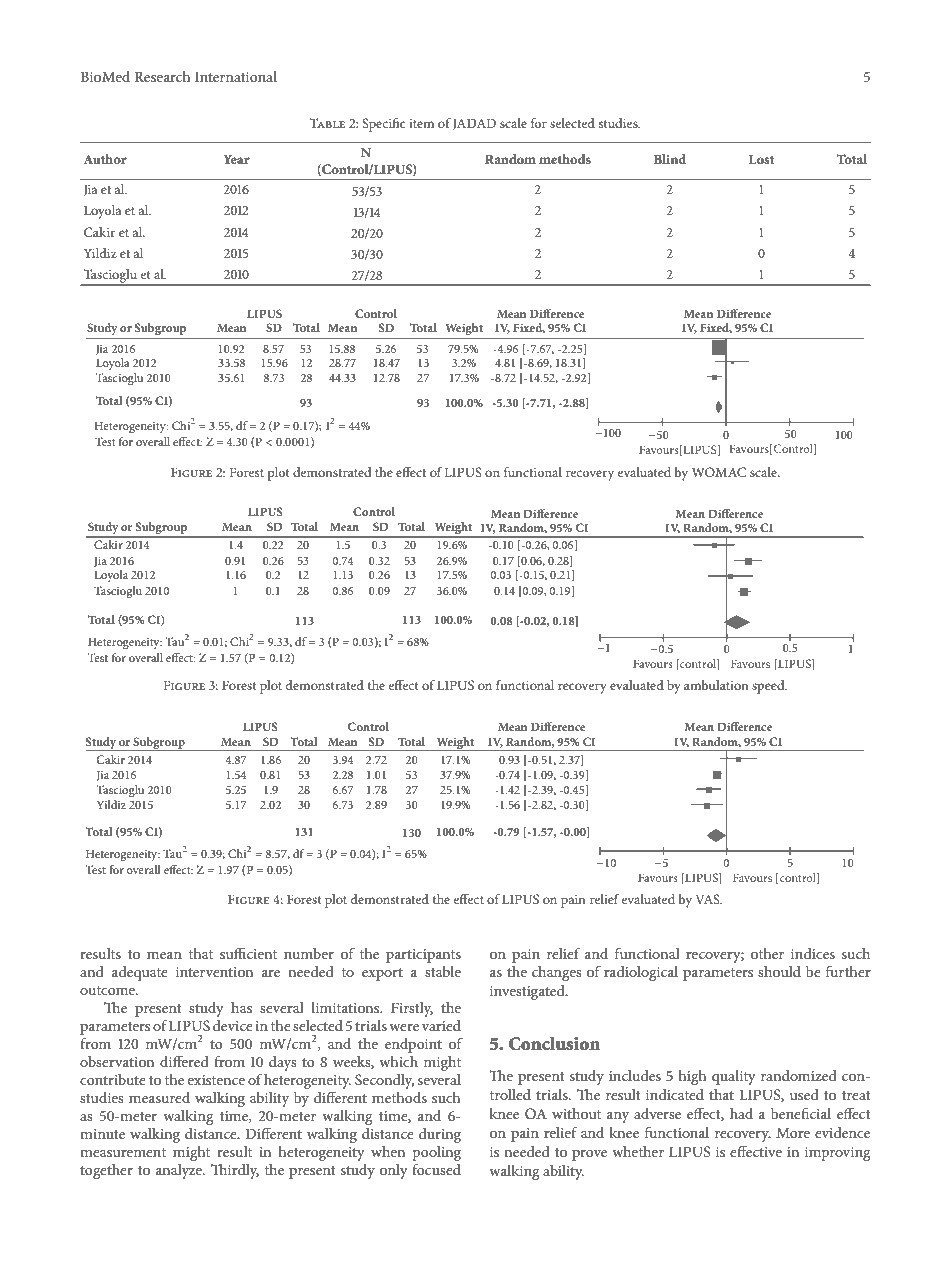 Image resolution: width=952 pixels, height=1270 pixels. What do you see at coordinates (440, 1135) in the image?
I see `during` at bounding box center [440, 1135].
